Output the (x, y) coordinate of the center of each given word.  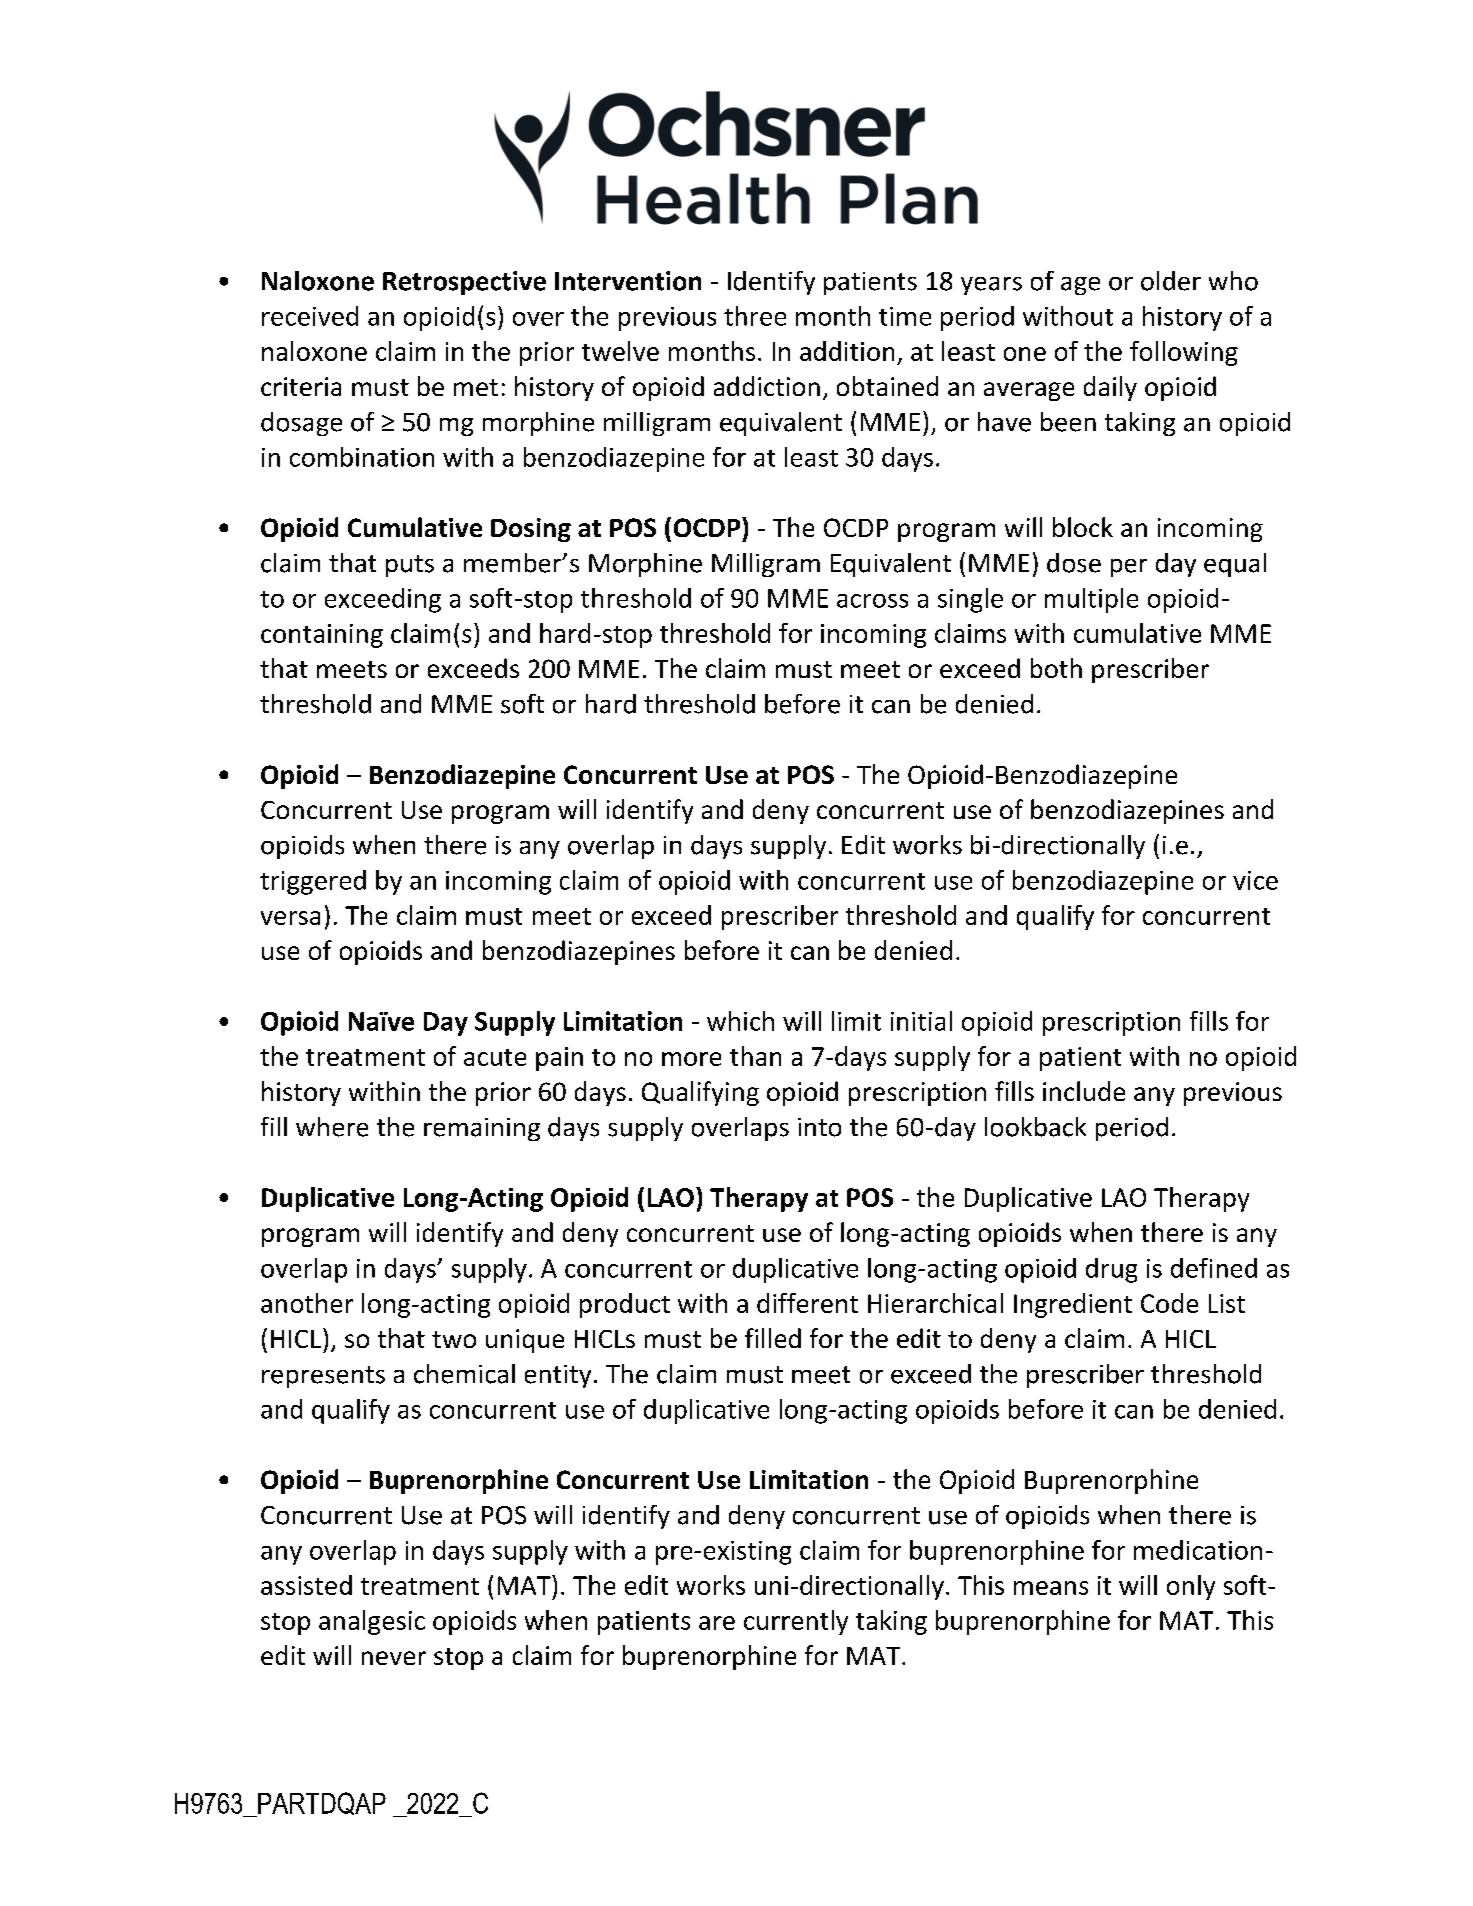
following (1184, 353)
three (755, 316)
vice (1255, 880)
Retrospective (464, 283)
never (394, 1658)
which (740, 1021)
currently (796, 1622)
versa (290, 918)
